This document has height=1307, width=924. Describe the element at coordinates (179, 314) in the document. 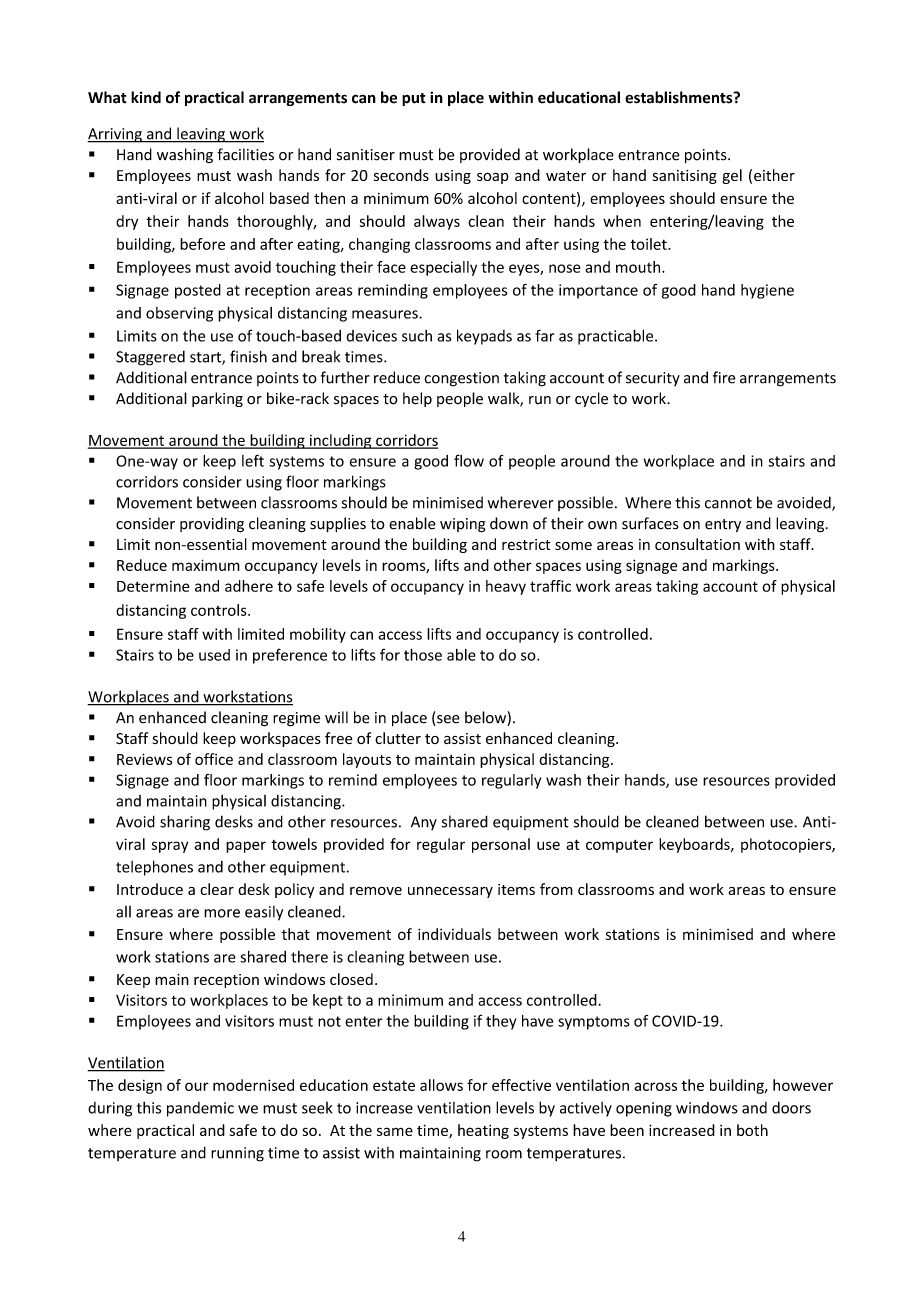

I see `observing` at that location.
